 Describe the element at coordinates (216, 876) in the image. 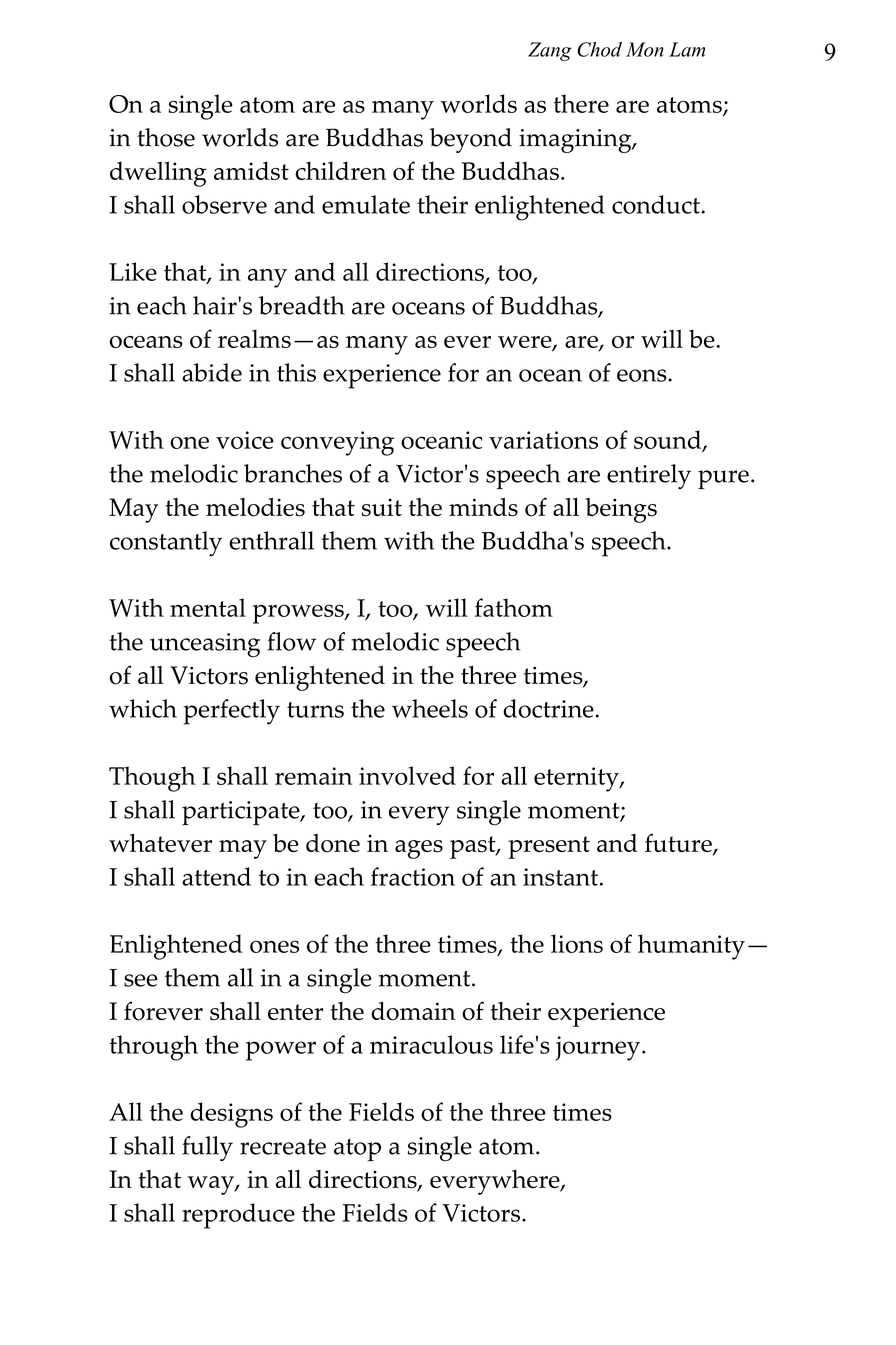

I see `attend` at that location.
